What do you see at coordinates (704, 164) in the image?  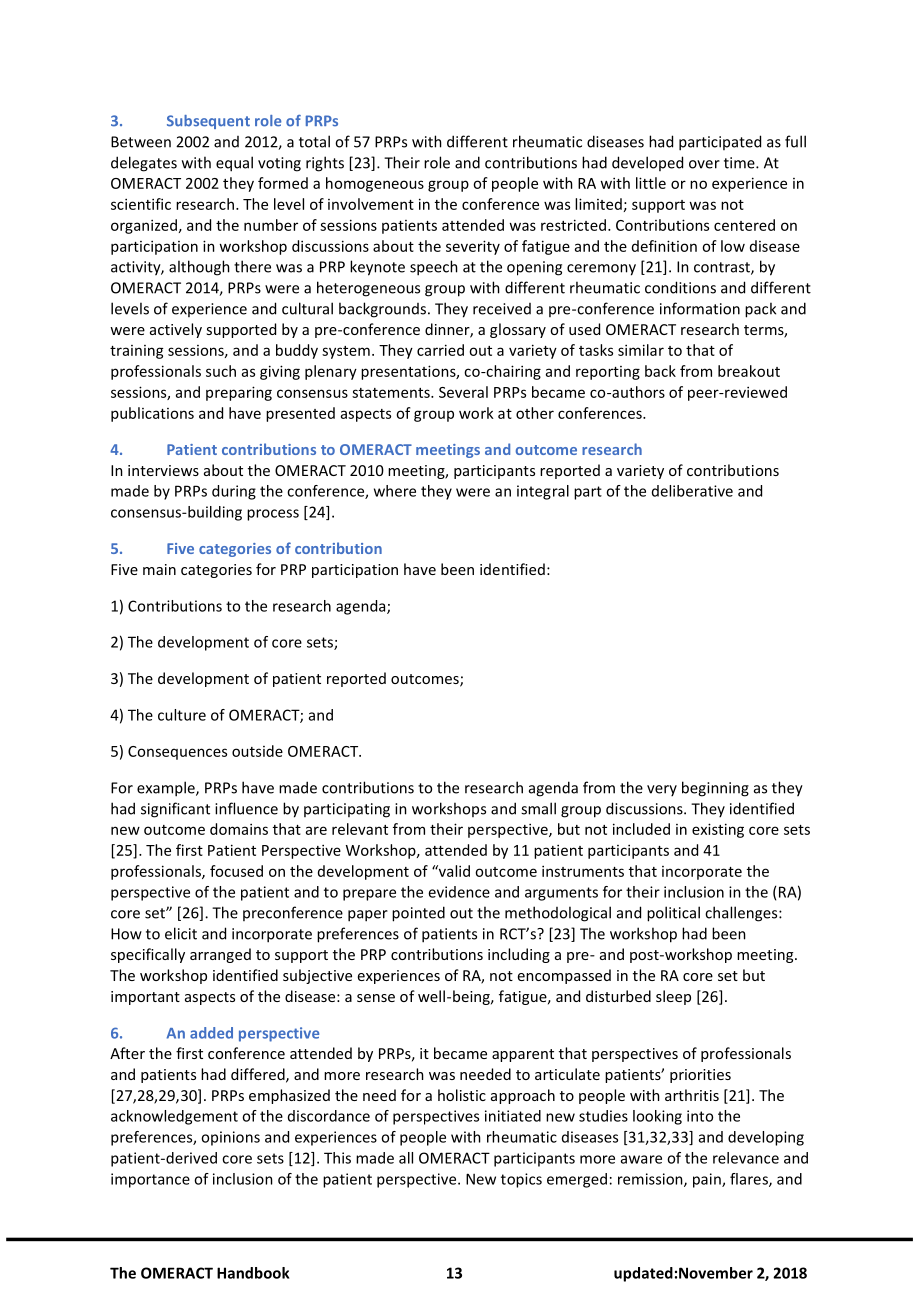 I see `over` at bounding box center [704, 164].
